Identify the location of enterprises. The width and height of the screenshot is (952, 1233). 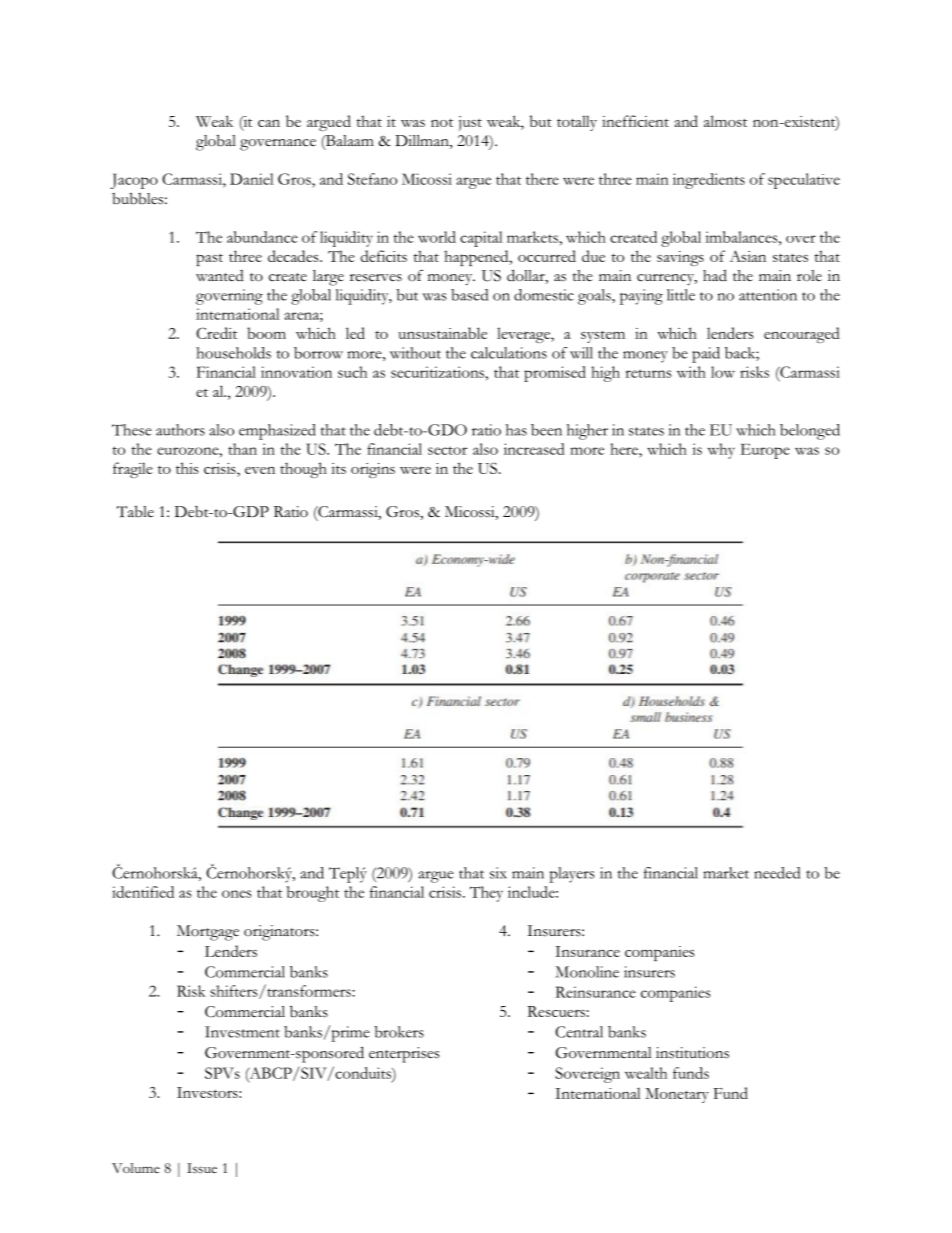
(404, 1055).
